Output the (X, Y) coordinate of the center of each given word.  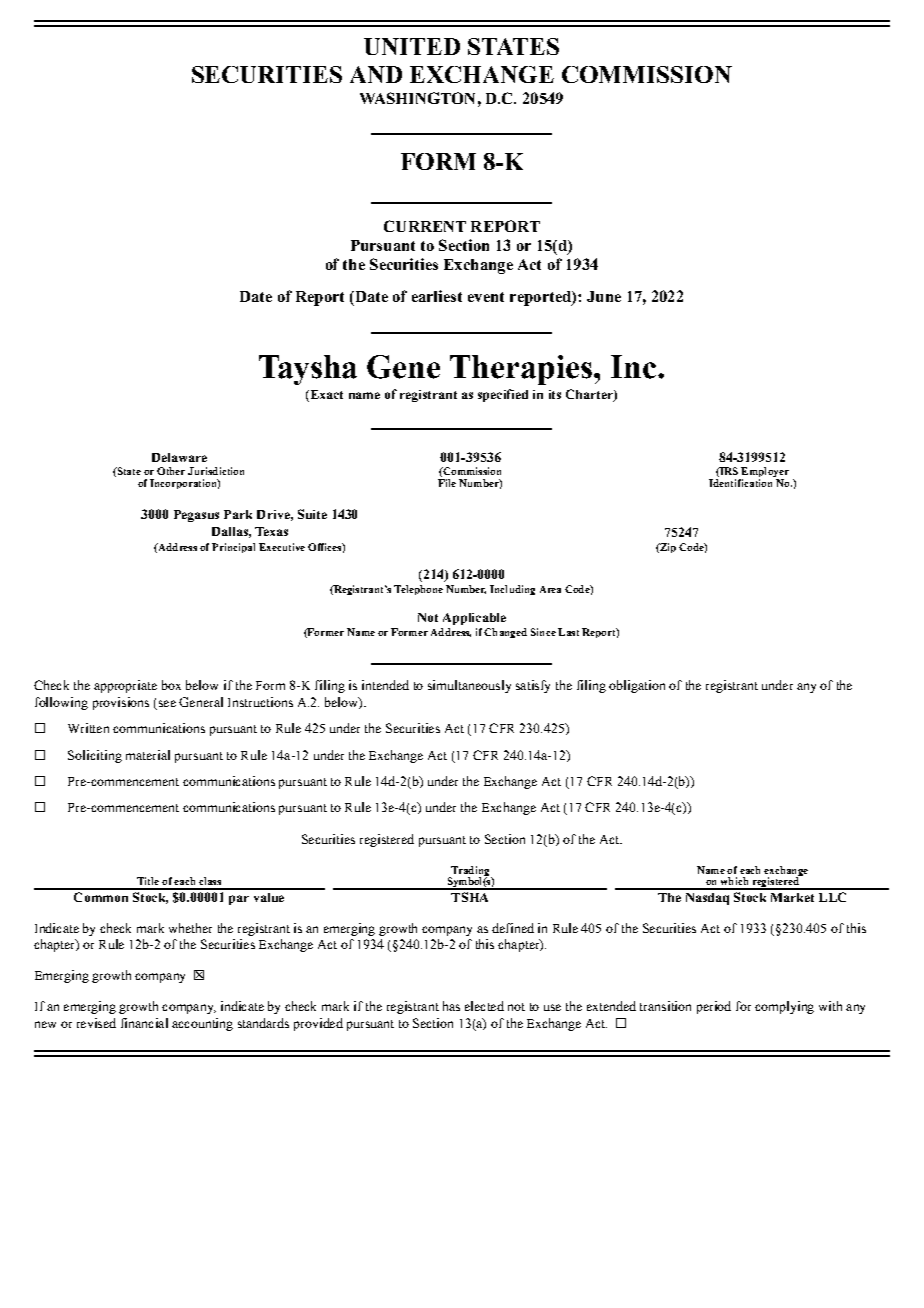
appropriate (125, 686)
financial (144, 1023)
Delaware (179, 457)
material (148, 755)
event (486, 297)
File (447, 483)
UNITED (412, 46)
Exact (325, 396)
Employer (764, 473)
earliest (437, 296)
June (604, 296)
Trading (470, 872)
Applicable (474, 619)
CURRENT (425, 226)
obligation (637, 686)
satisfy (533, 686)
